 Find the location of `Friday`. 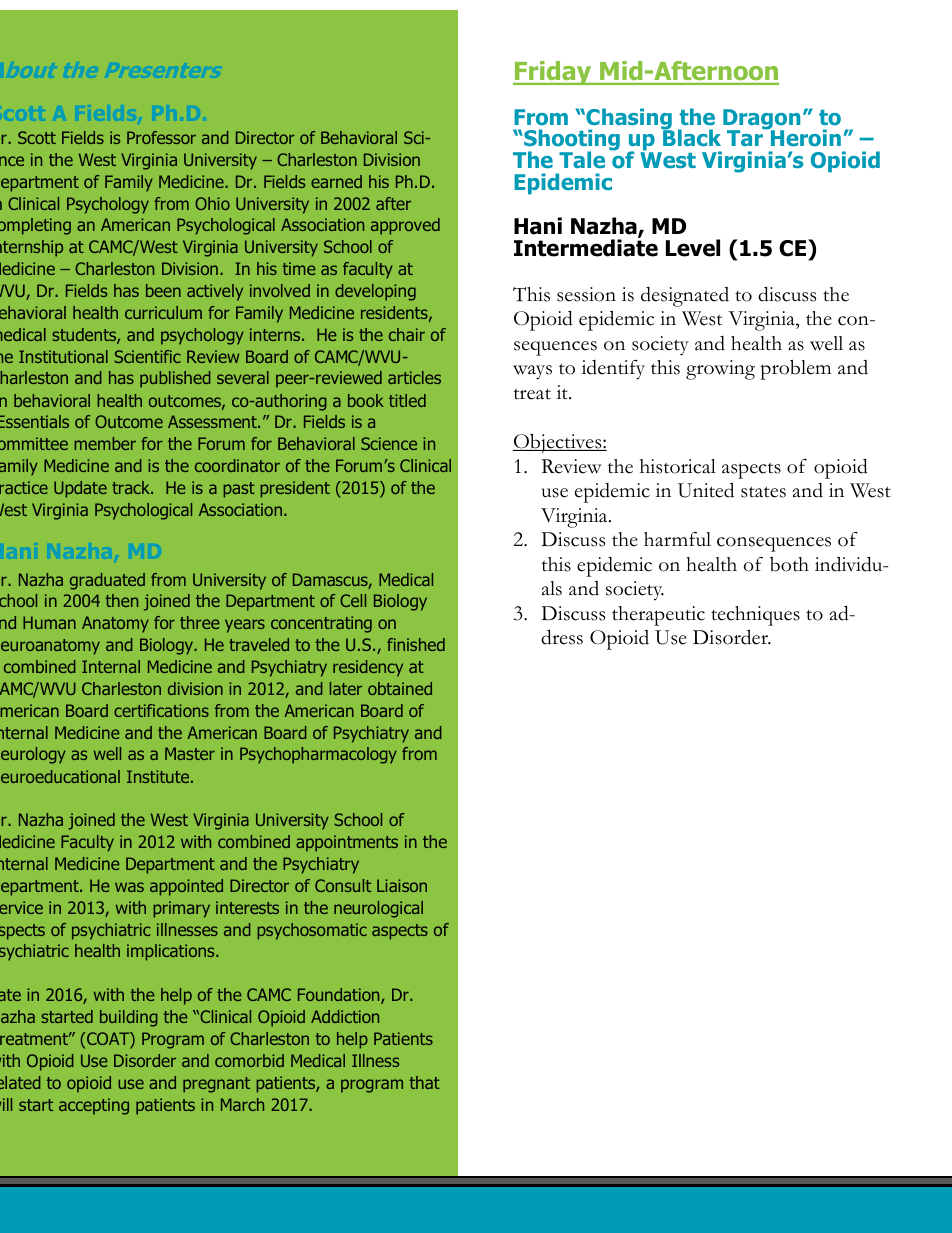

Friday is located at coordinates (553, 73).
